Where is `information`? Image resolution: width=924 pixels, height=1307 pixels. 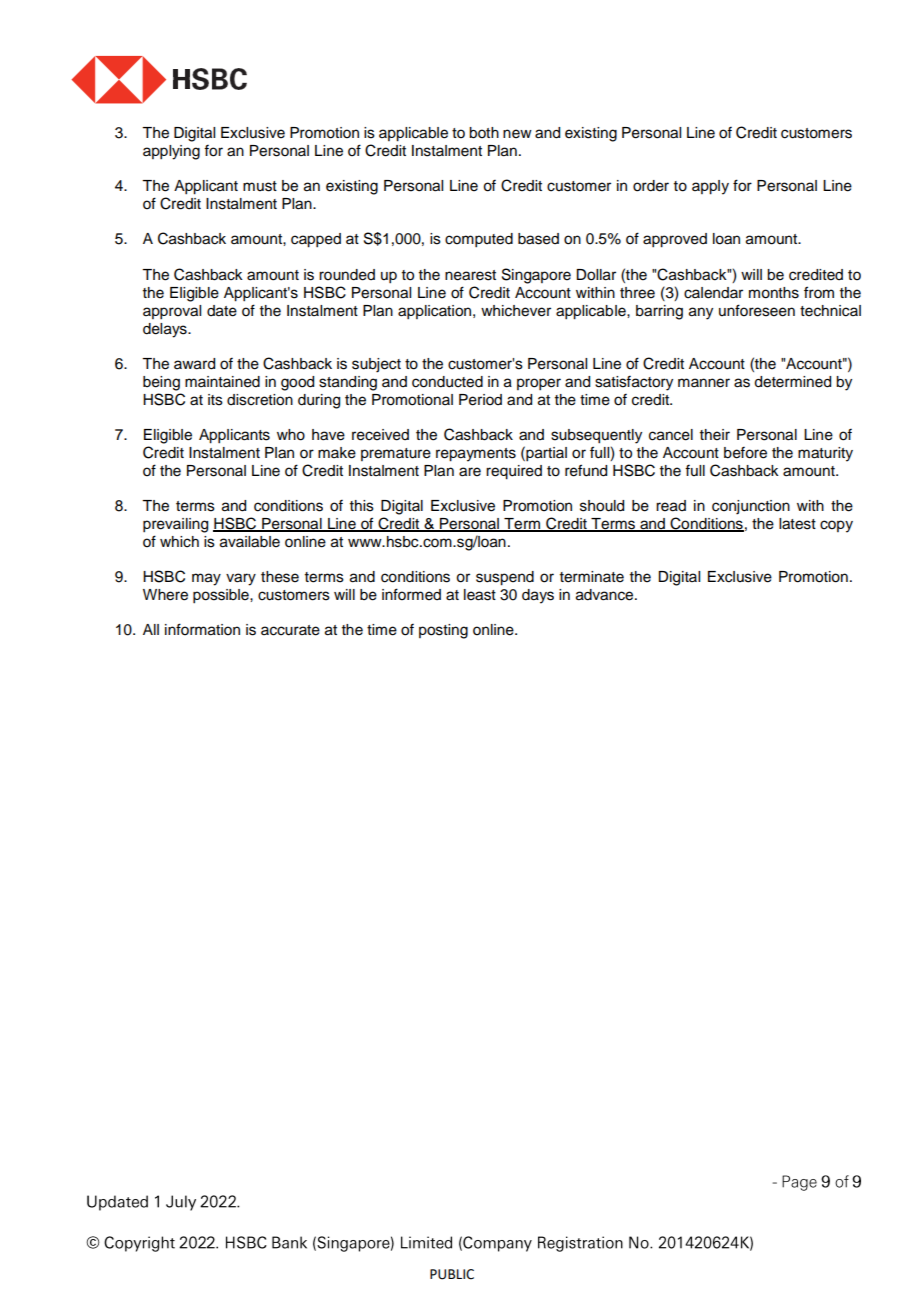
information is located at coordinates (202, 629).
